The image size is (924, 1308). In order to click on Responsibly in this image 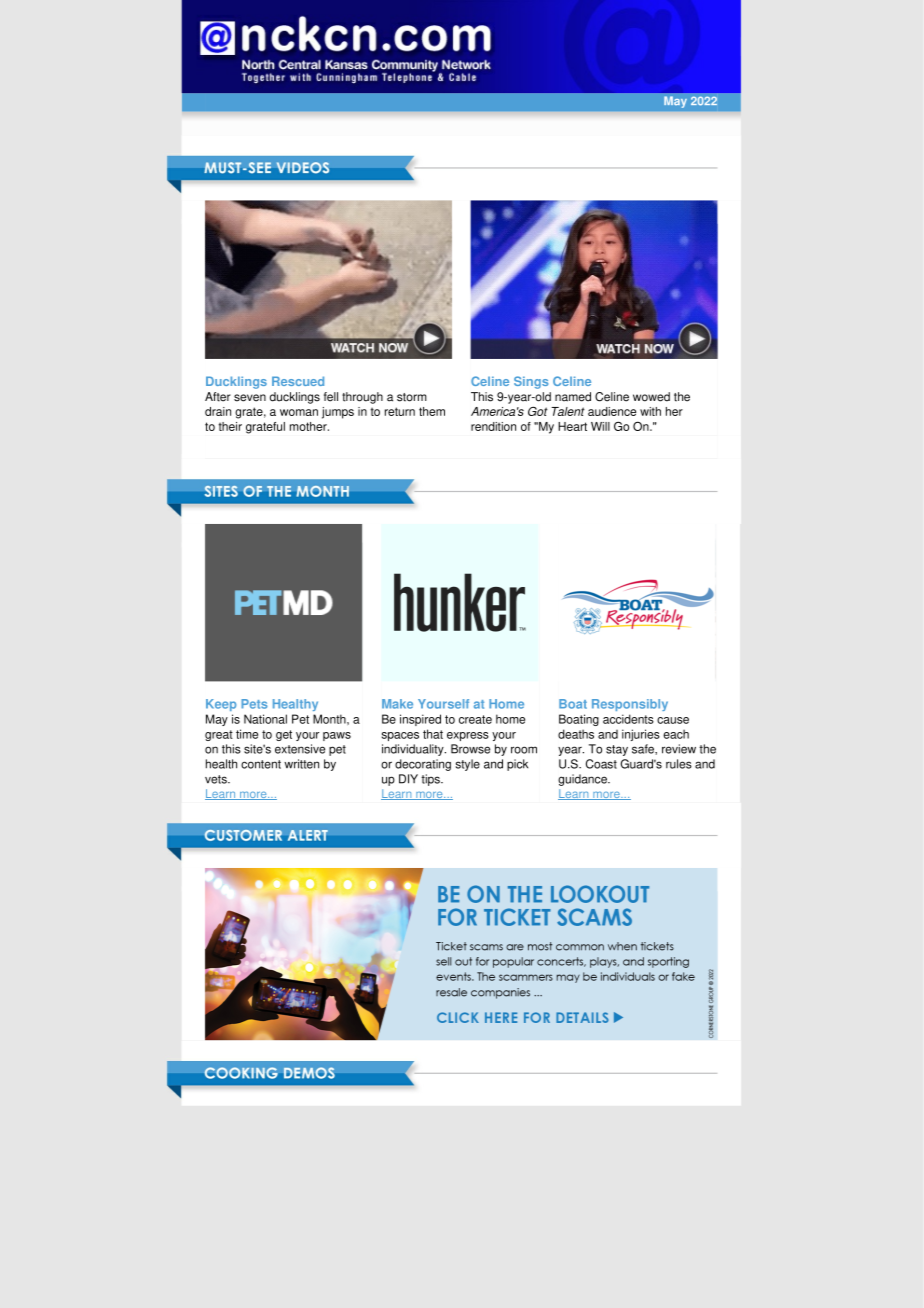, I will do `click(630, 705)`.
